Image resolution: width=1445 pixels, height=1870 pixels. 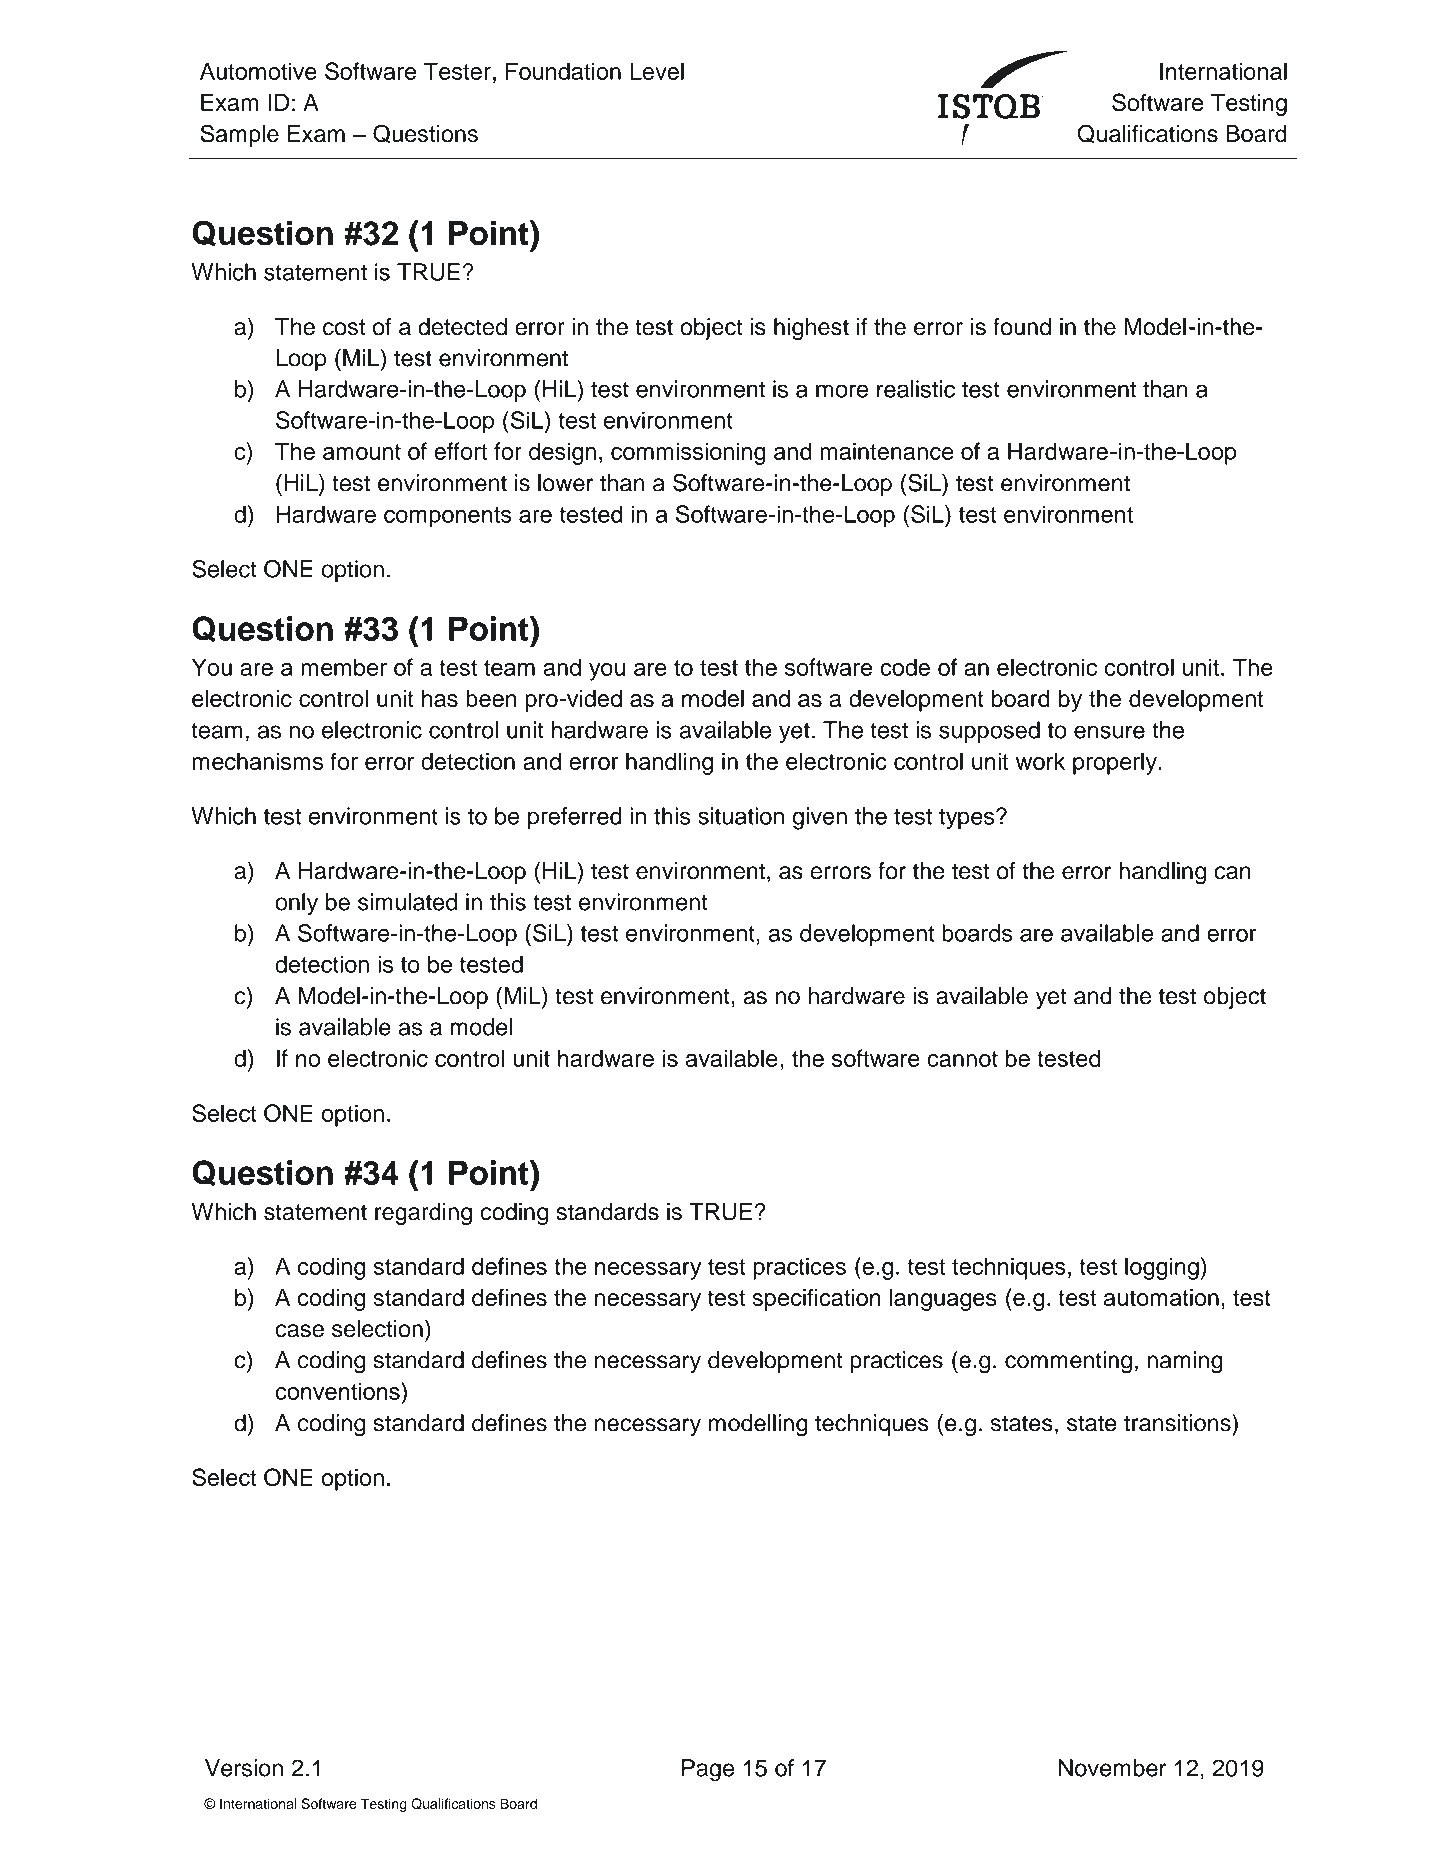 I want to click on specification, so click(x=816, y=1299).
